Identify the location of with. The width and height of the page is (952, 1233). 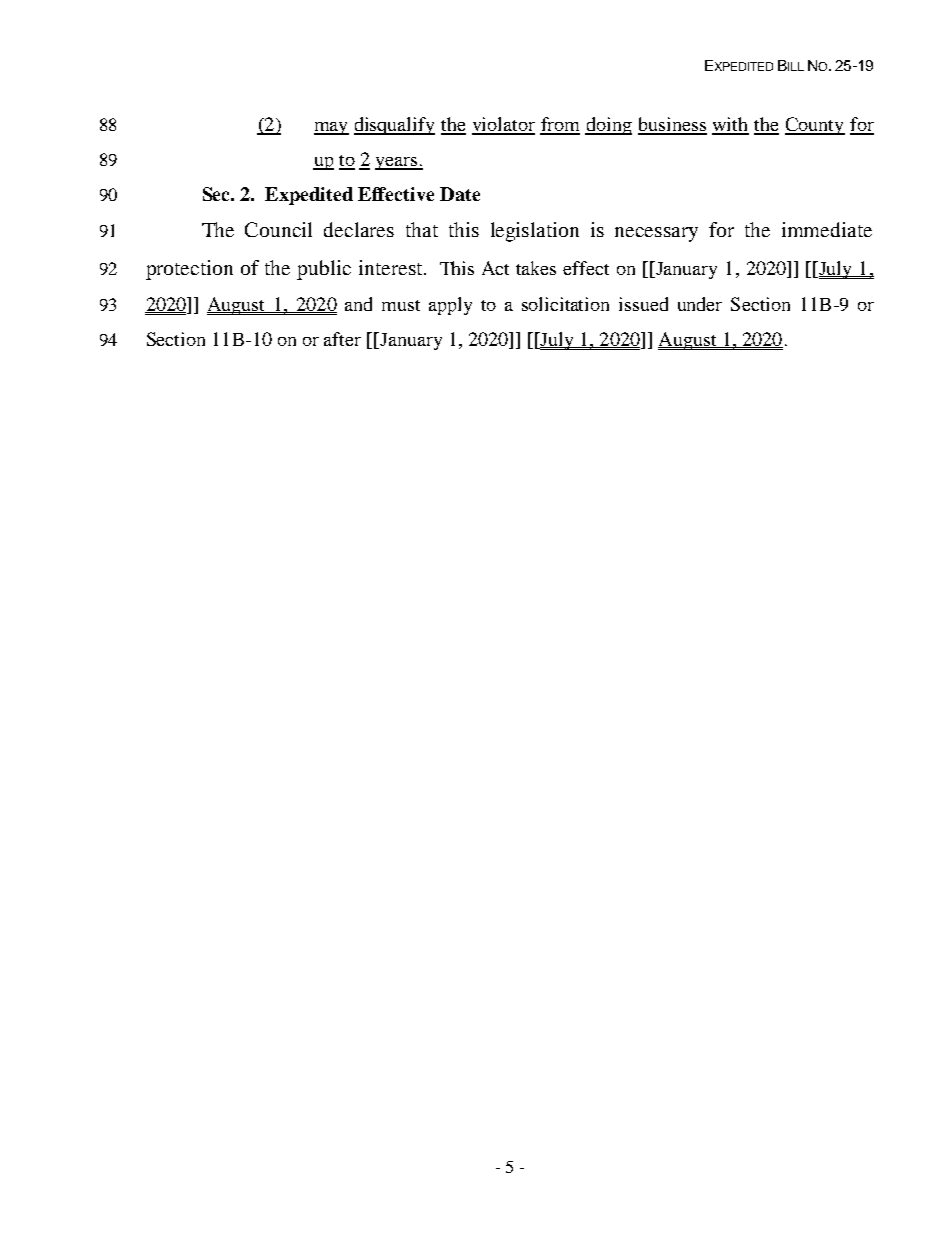
(730, 125).
